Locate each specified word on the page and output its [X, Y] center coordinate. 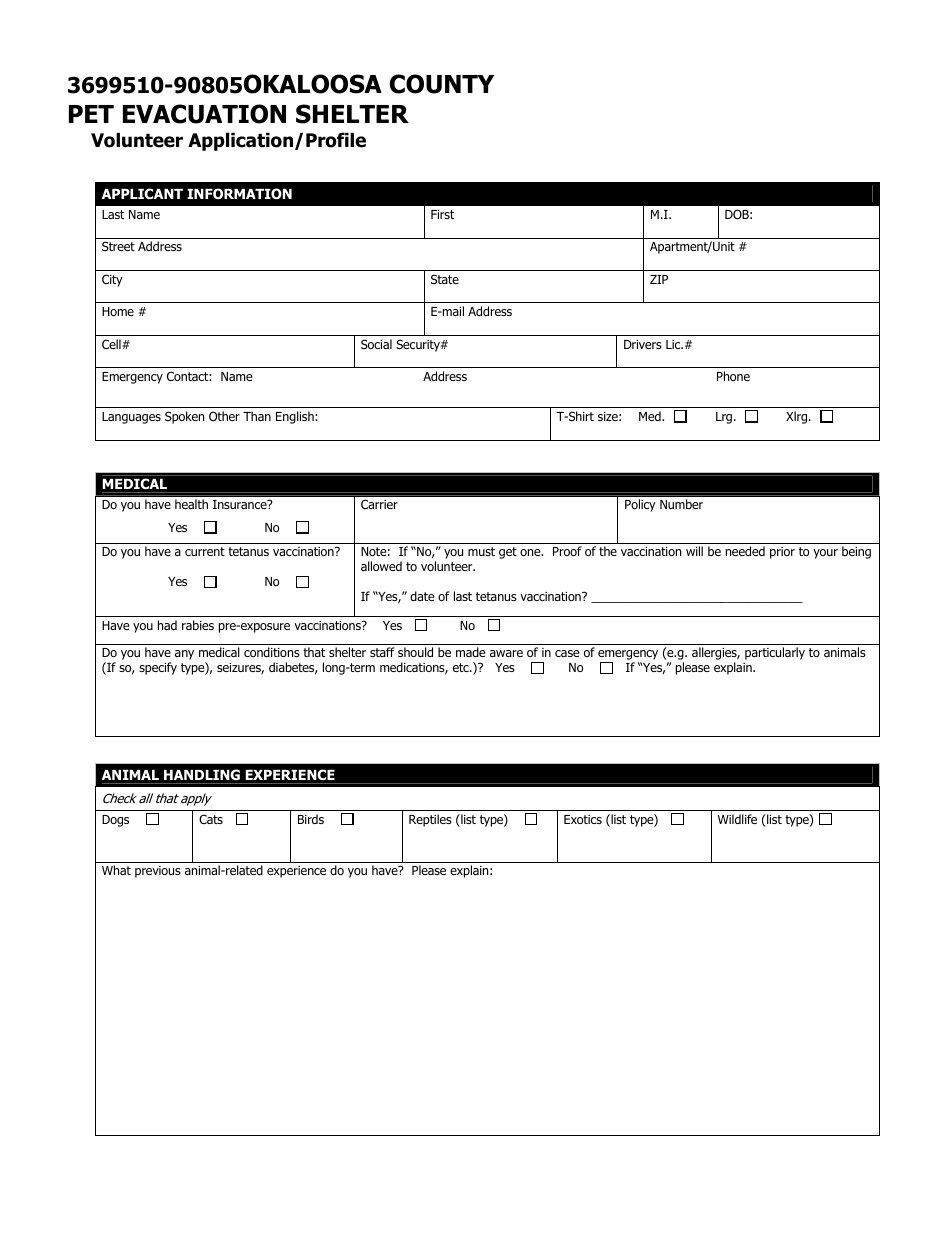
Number [681, 504]
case [567, 653]
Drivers [643, 344]
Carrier [379, 504]
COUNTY [442, 84]
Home [118, 311]
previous [158, 872]
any [184, 655]
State [445, 279]
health [191, 504]
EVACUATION [204, 114]
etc [462, 667]
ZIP [659, 279]
